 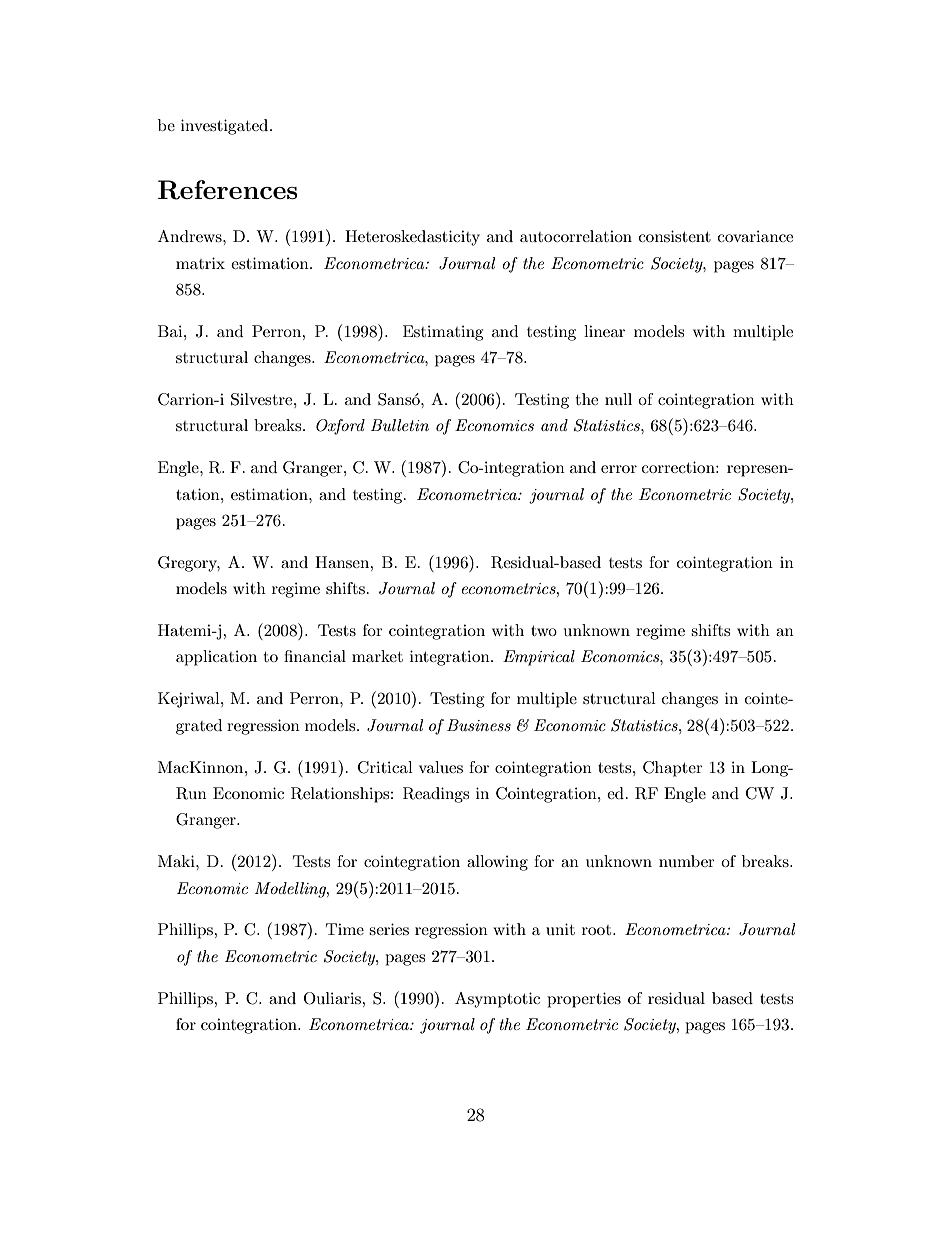 What do you see at coordinates (226, 127) in the screenshot?
I see `investigated` at bounding box center [226, 127].
